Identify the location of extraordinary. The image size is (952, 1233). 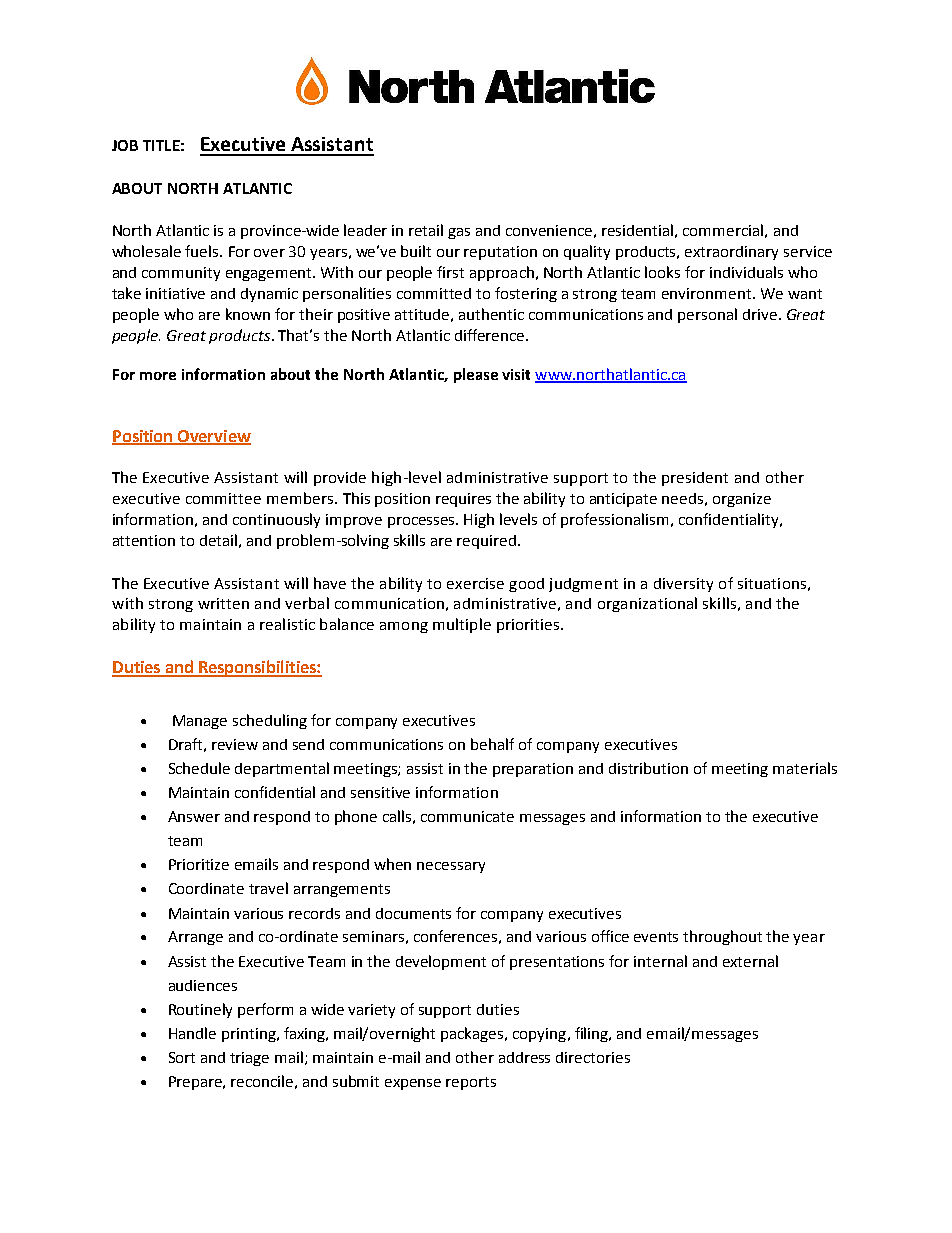
(731, 253).
